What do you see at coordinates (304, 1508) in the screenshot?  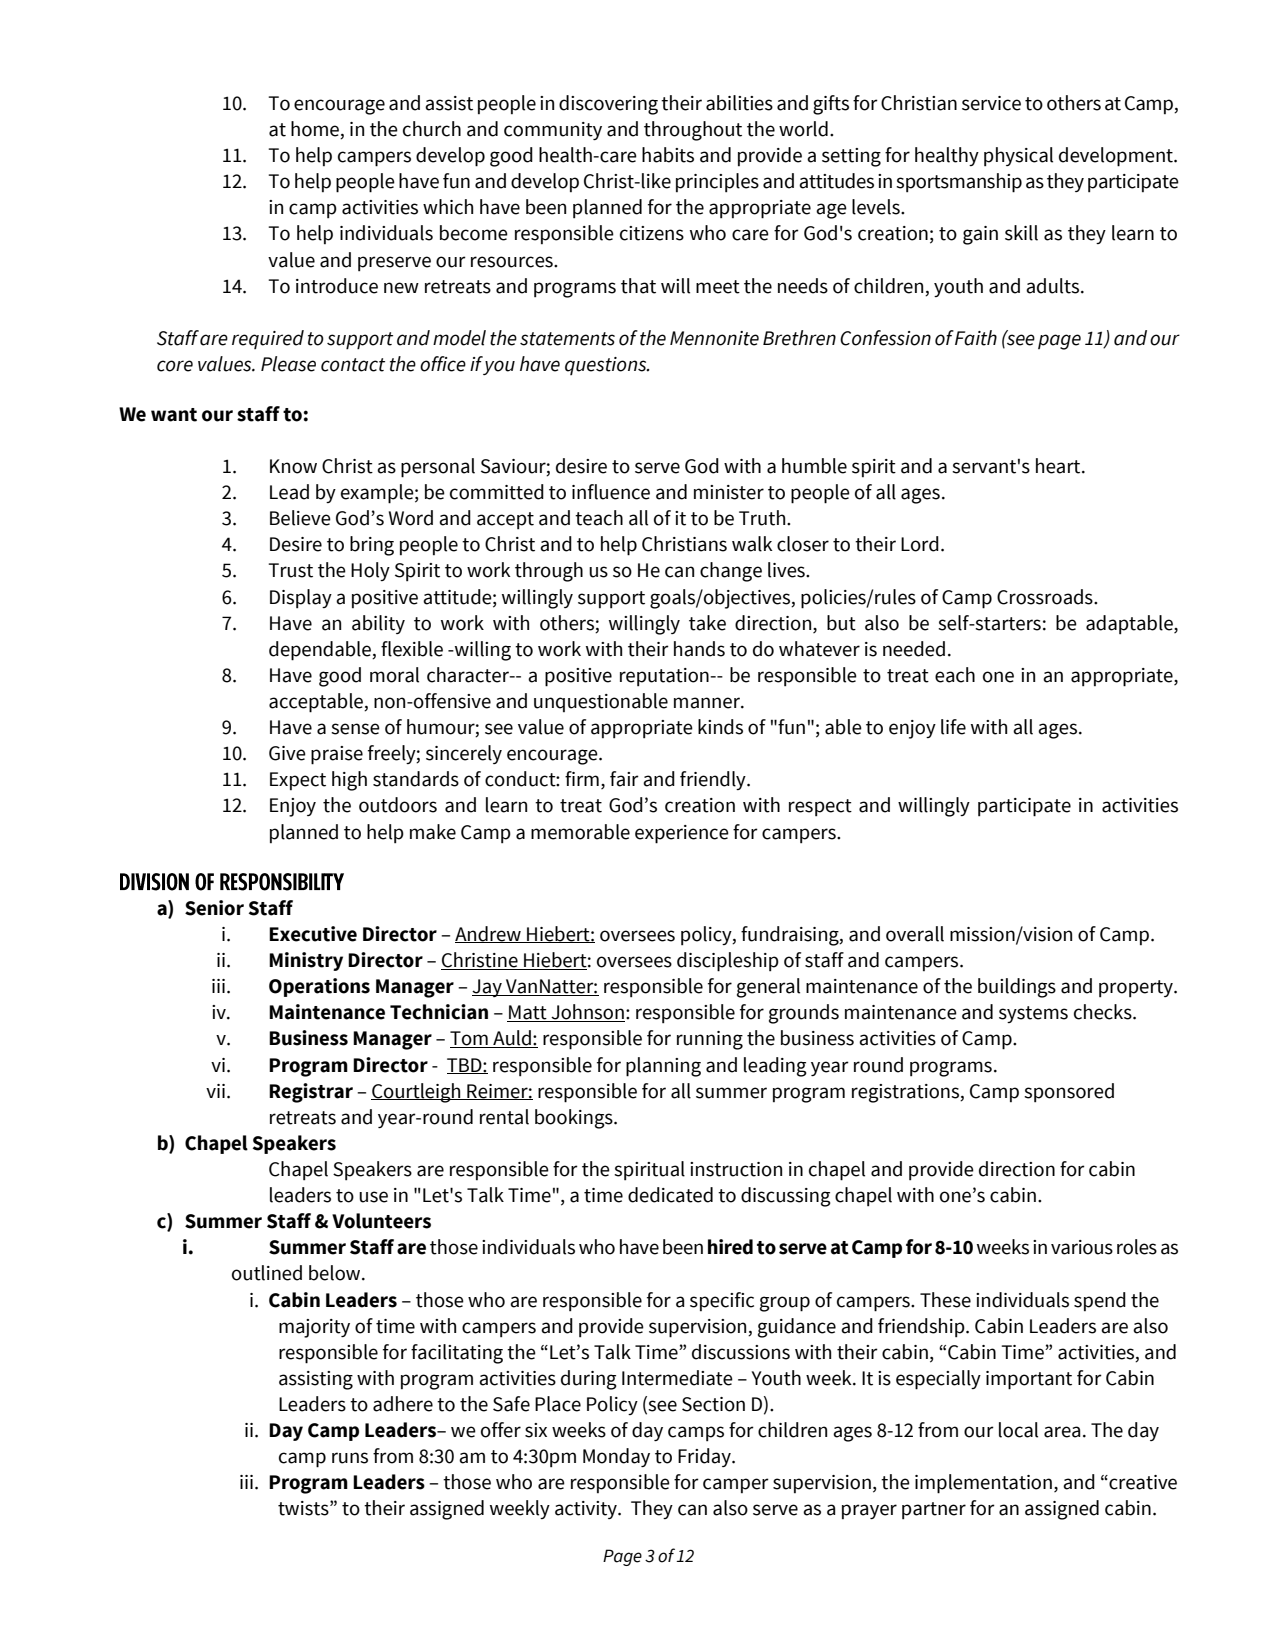 I see `twists` at bounding box center [304, 1508].
